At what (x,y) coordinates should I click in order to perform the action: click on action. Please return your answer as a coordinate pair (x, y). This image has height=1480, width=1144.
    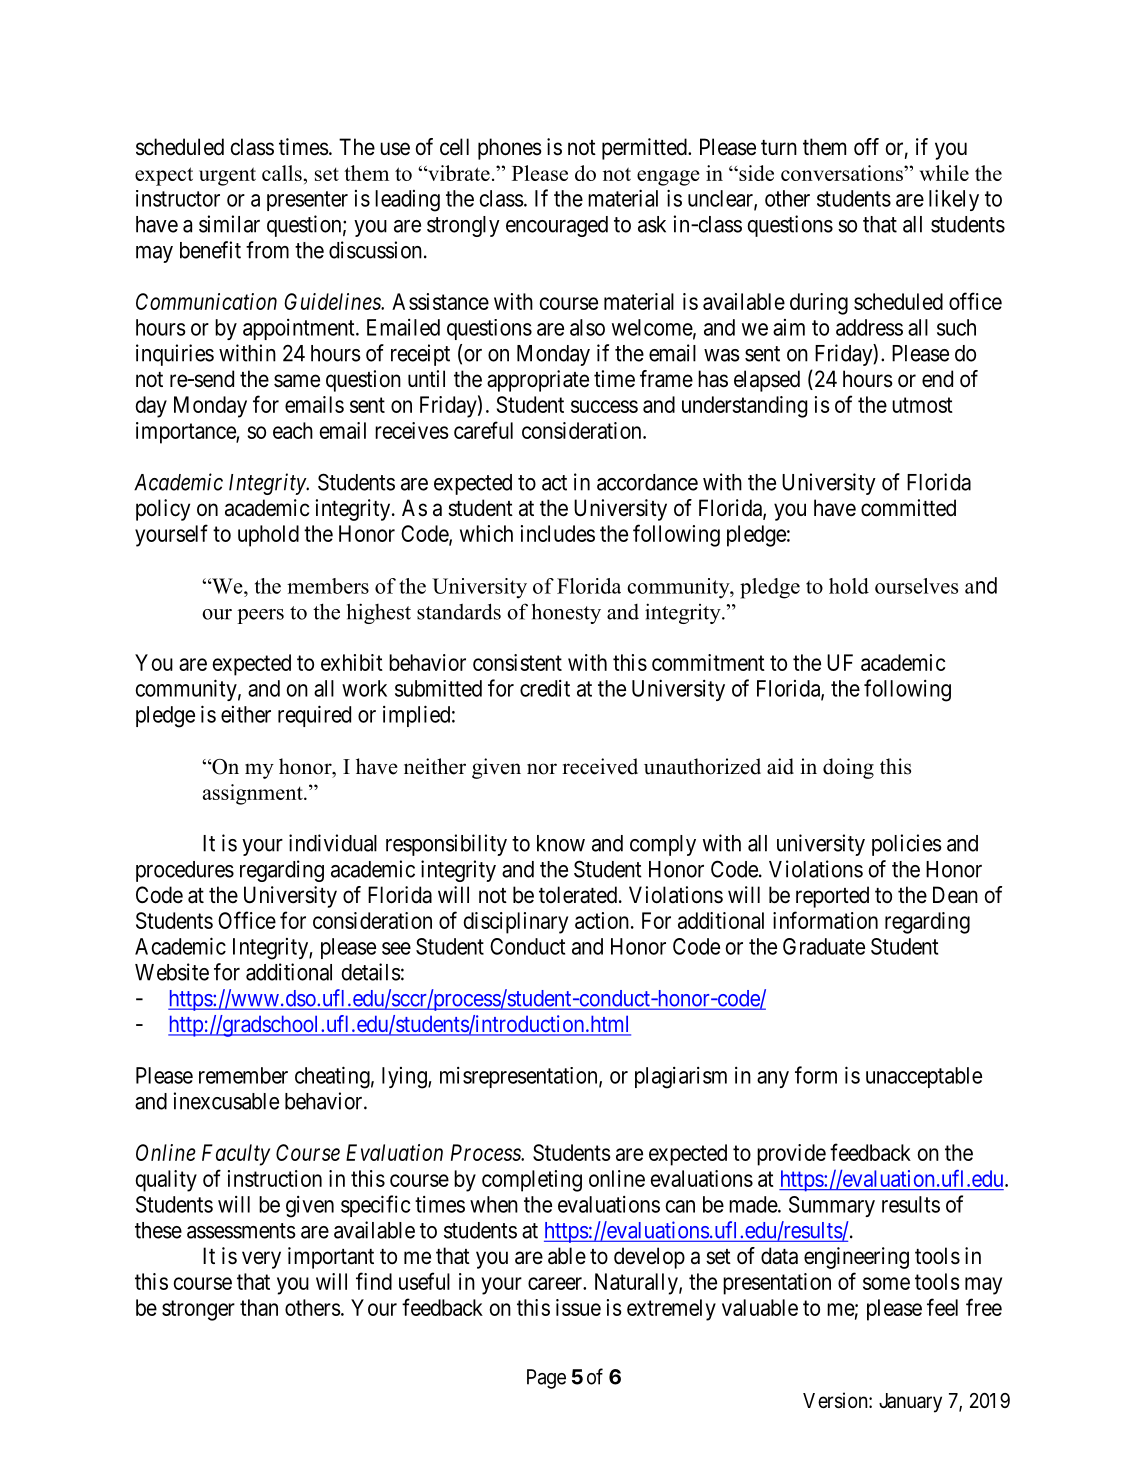
    Looking at the image, I should click on (602, 920).
